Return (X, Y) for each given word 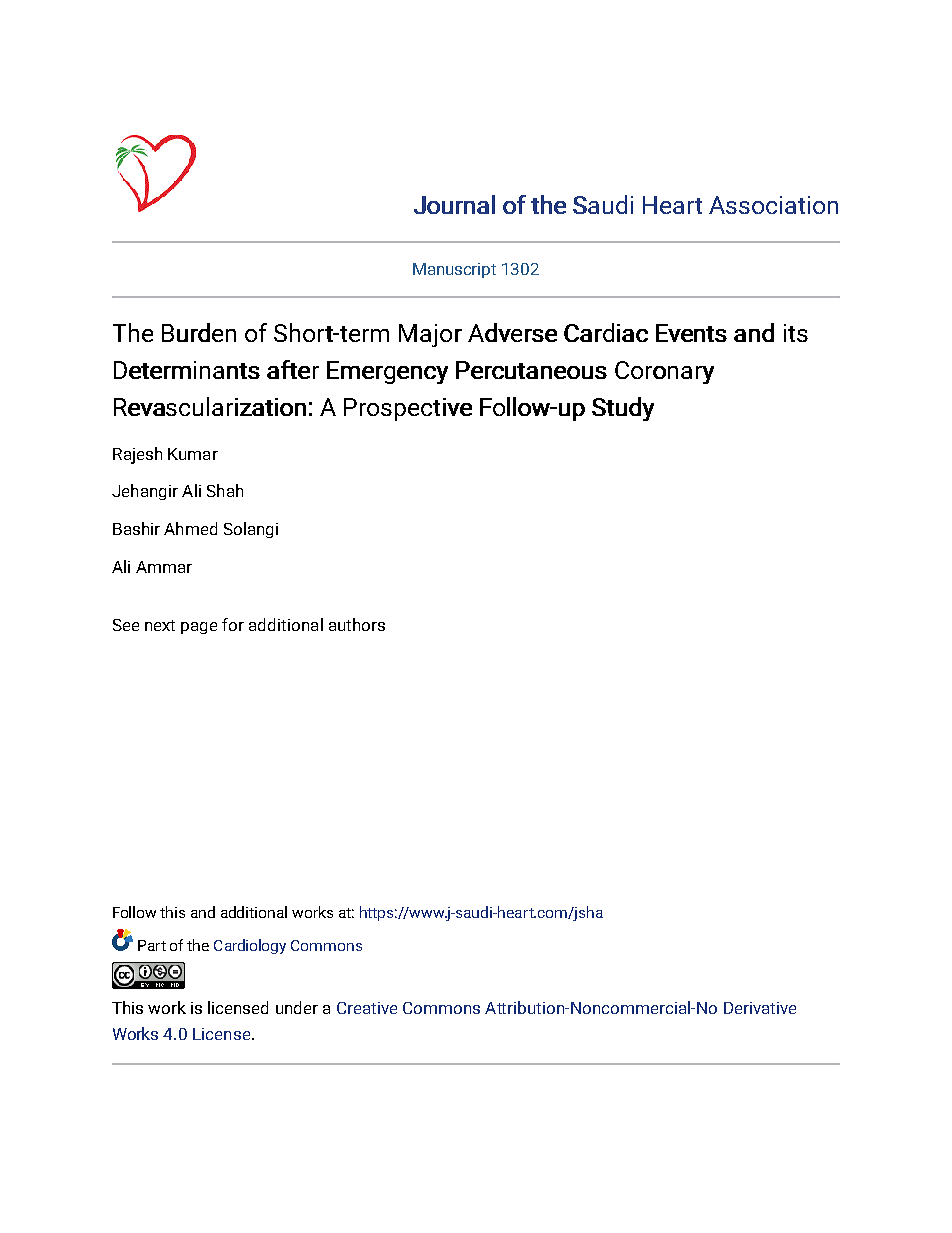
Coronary (664, 372)
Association (773, 205)
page (199, 628)
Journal (454, 204)
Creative (367, 1008)
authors (357, 624)
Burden (199, 332)
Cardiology (250, 946)
